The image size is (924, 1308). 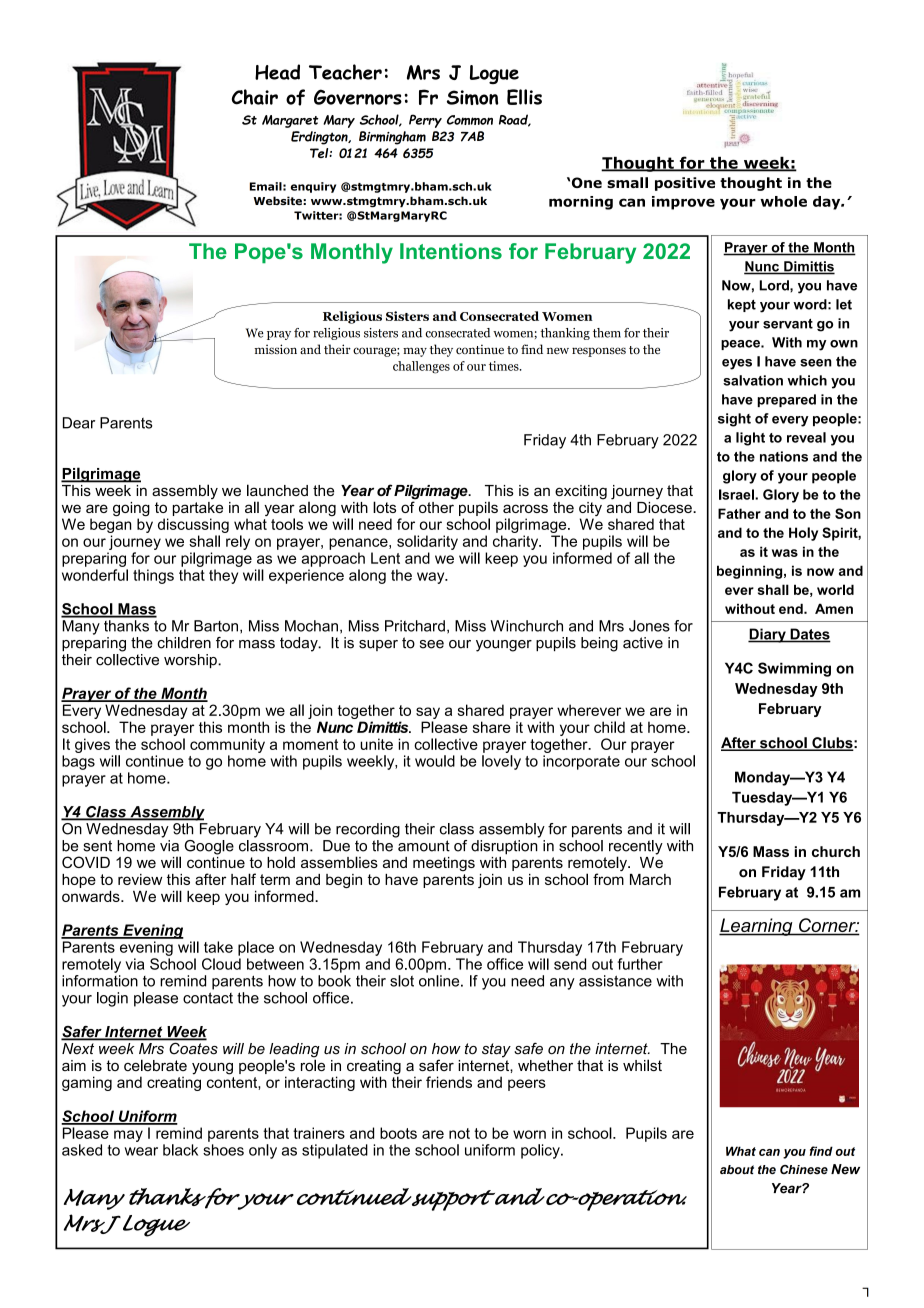 What do you see at coordinates (415, 626) in the screenshot?
I see `Pritchard` at bounding box center [415, 626].
